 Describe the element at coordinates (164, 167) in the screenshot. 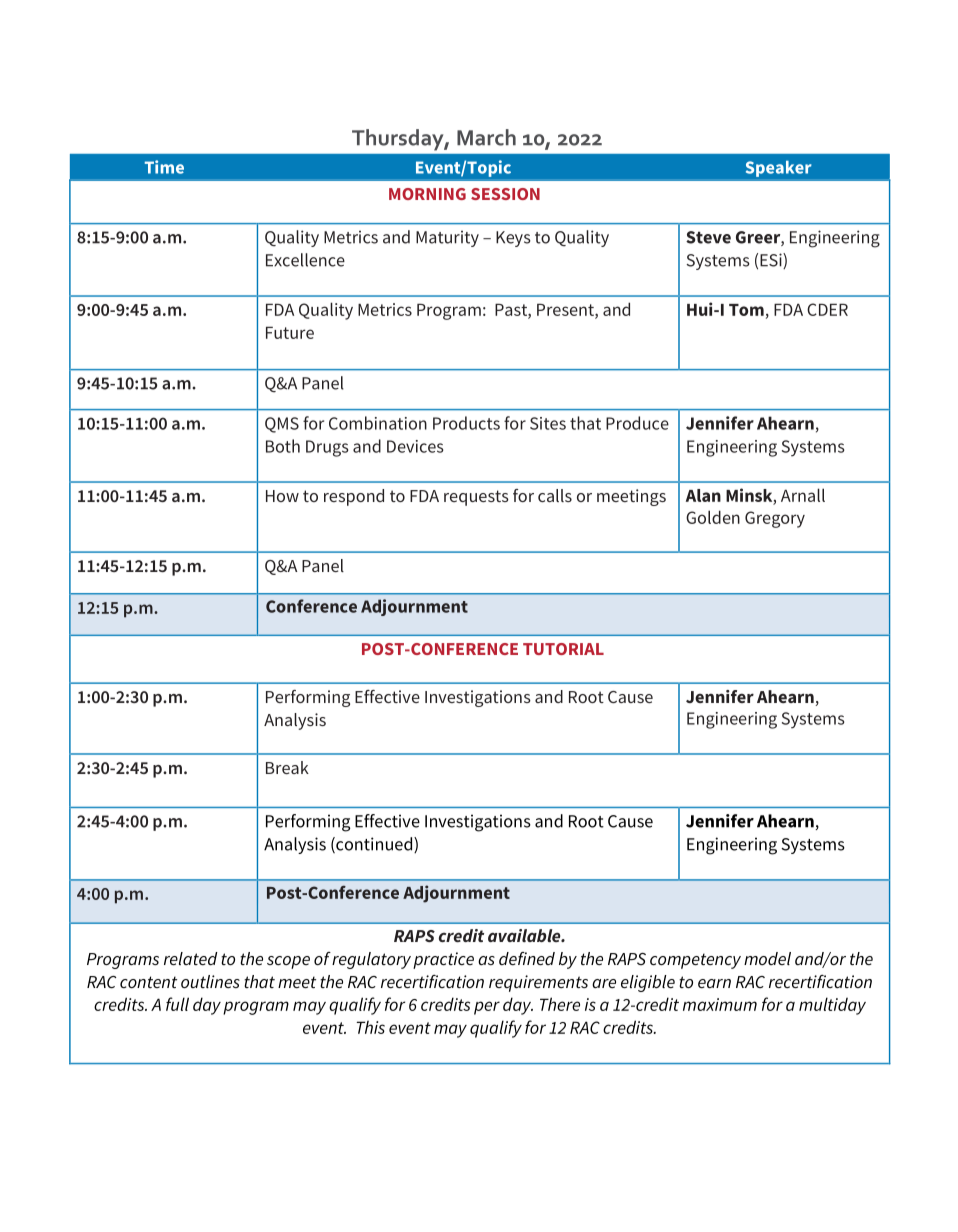

I see `Time` at that location.
